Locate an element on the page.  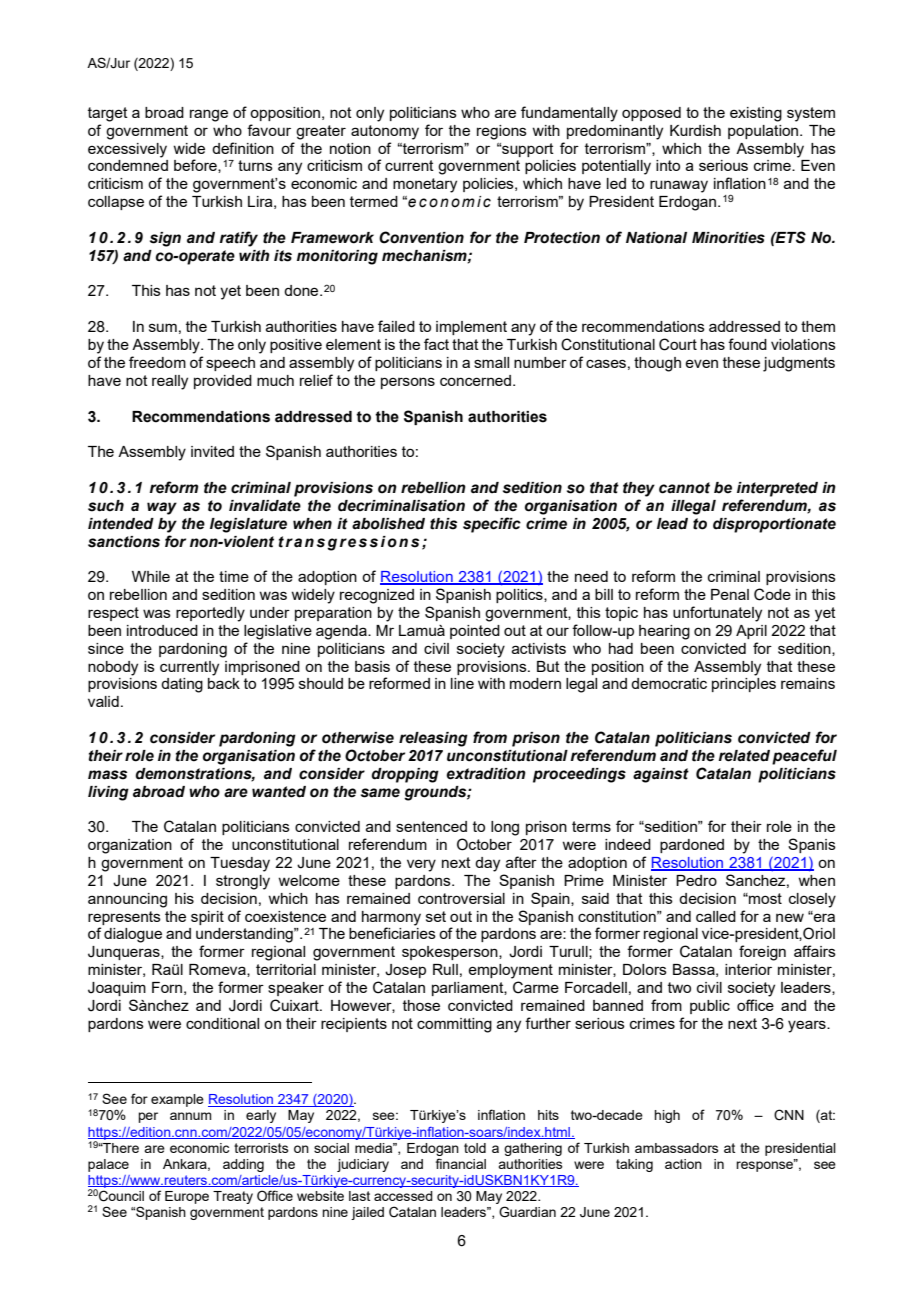
population is located at coordinates (764, 132).
